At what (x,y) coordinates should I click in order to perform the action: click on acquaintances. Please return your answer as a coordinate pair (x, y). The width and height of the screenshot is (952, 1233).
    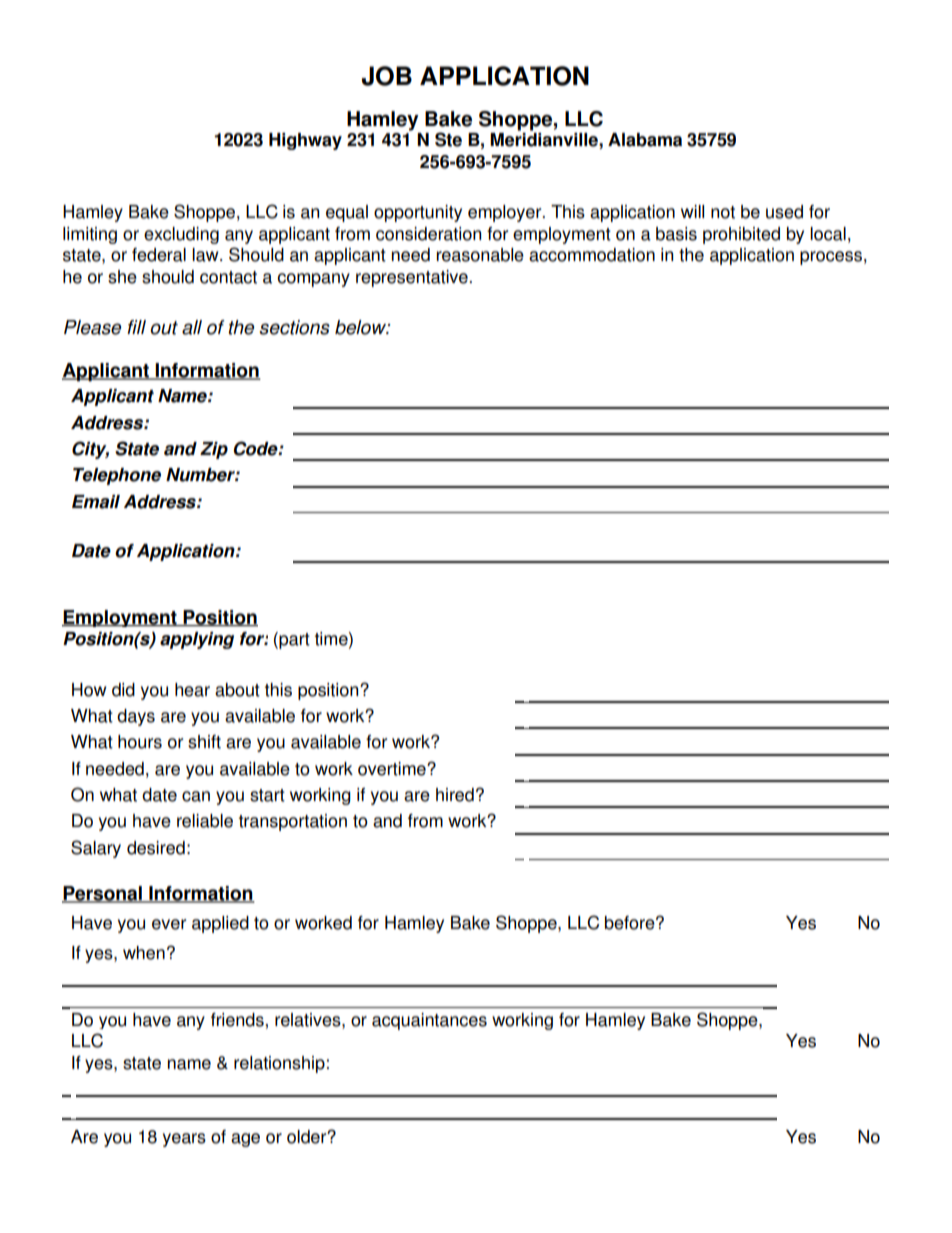
    Looking at the image, I should click on (429, 1021).
